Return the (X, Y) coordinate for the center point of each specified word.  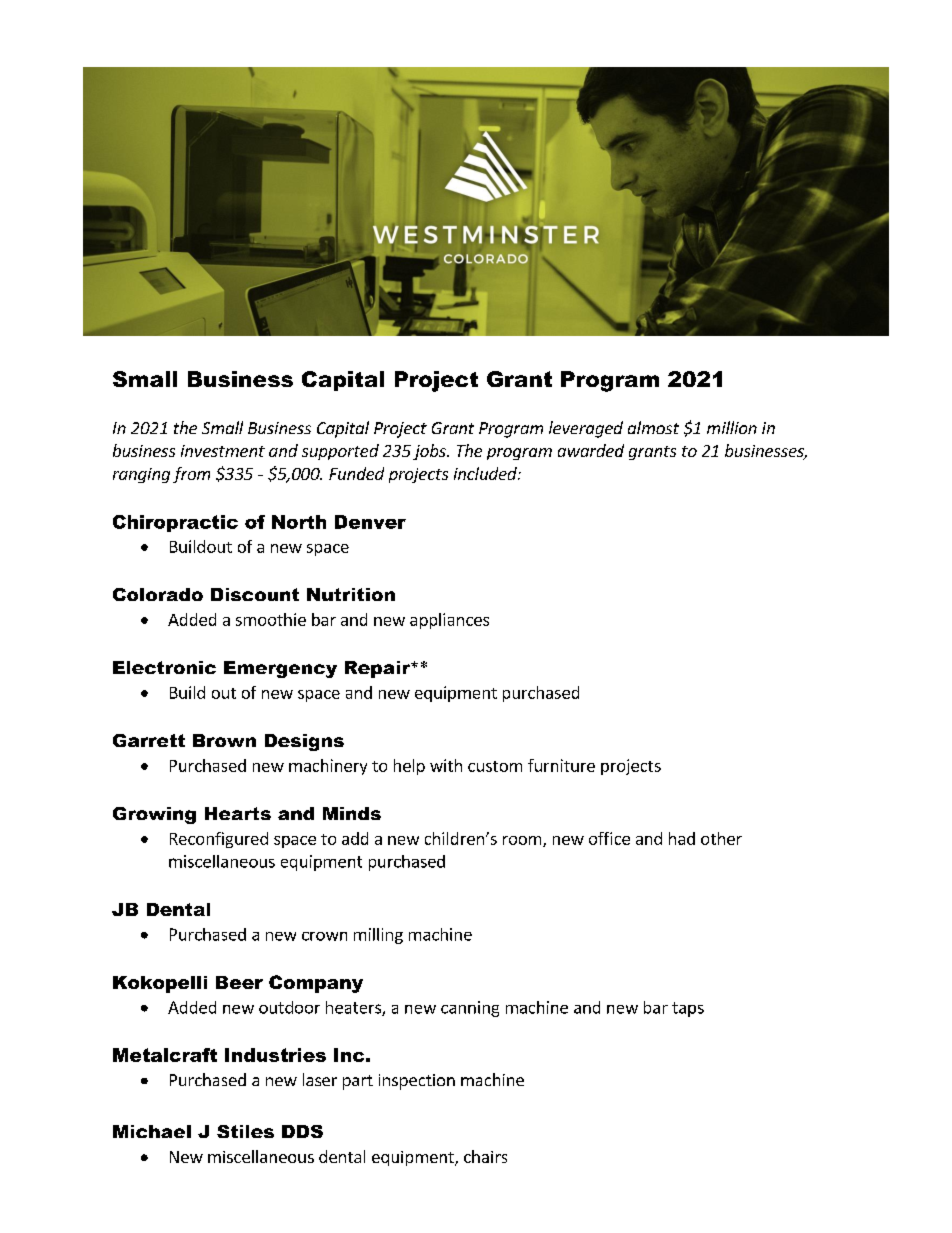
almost (653, 427)
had (682, 838)
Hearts (238, 813)
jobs (430, 452)
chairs (485, 1156)
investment (223, 451)
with (446, 765)
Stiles (245, 1131)
